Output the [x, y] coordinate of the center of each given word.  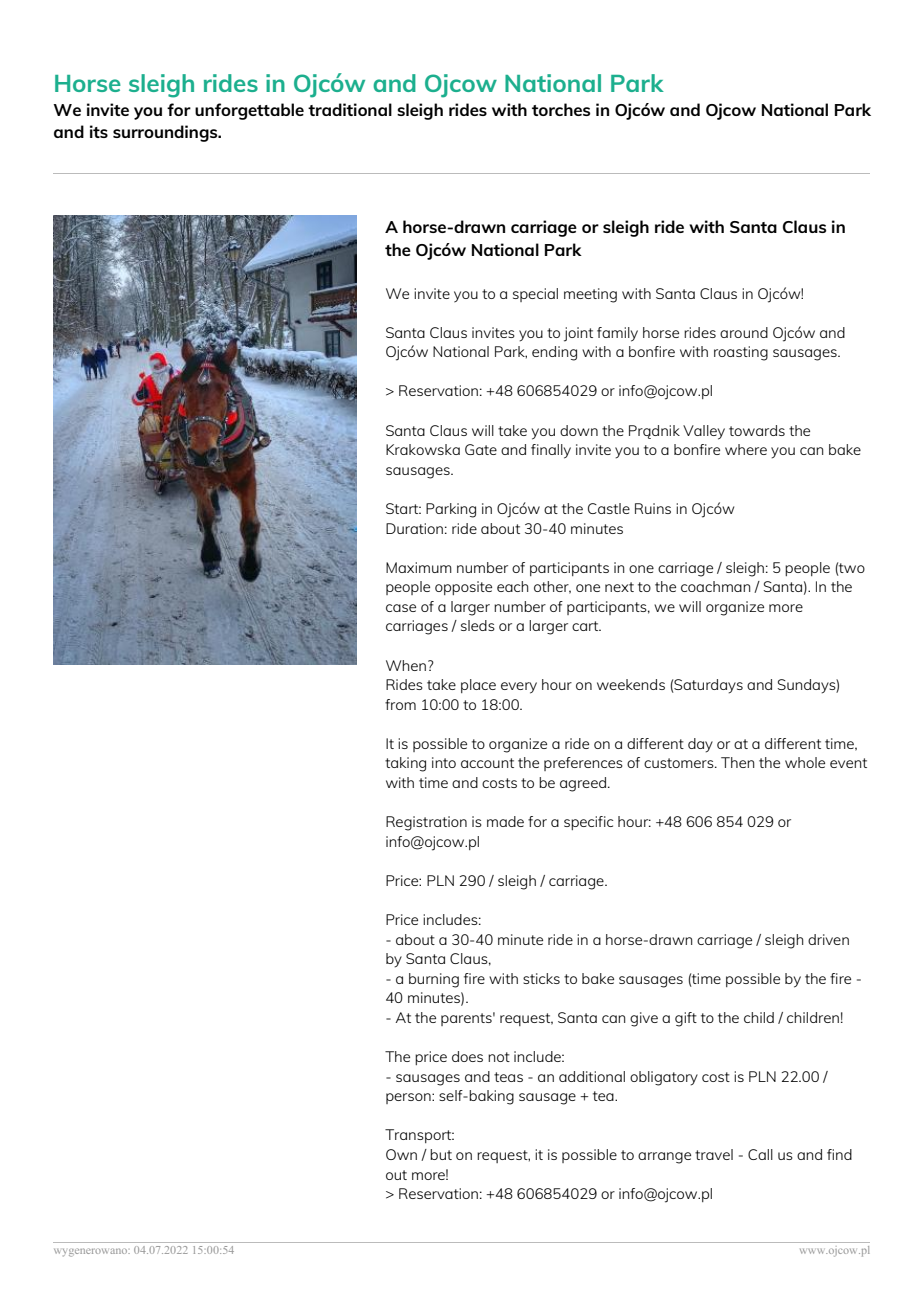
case [401, 608]
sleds [478, 625]
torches [561, 109]
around [744, 332]
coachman [716, 586]
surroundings [166, 133]
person [409, 1098]
